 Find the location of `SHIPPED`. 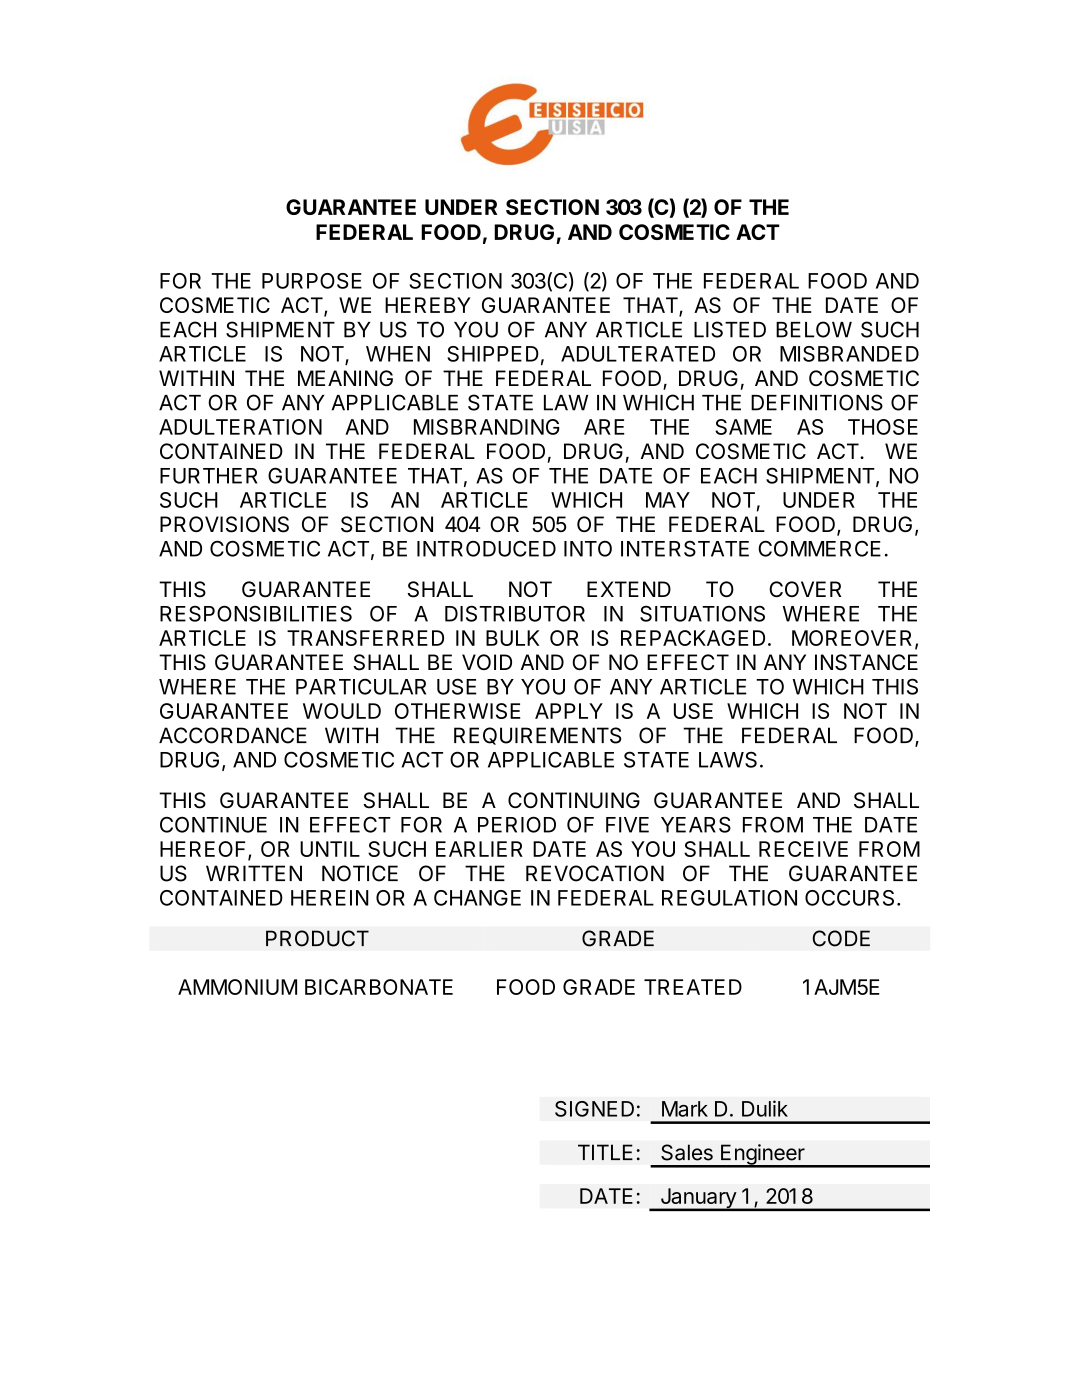

SHIPPED is located at coordinates (493, 354).
